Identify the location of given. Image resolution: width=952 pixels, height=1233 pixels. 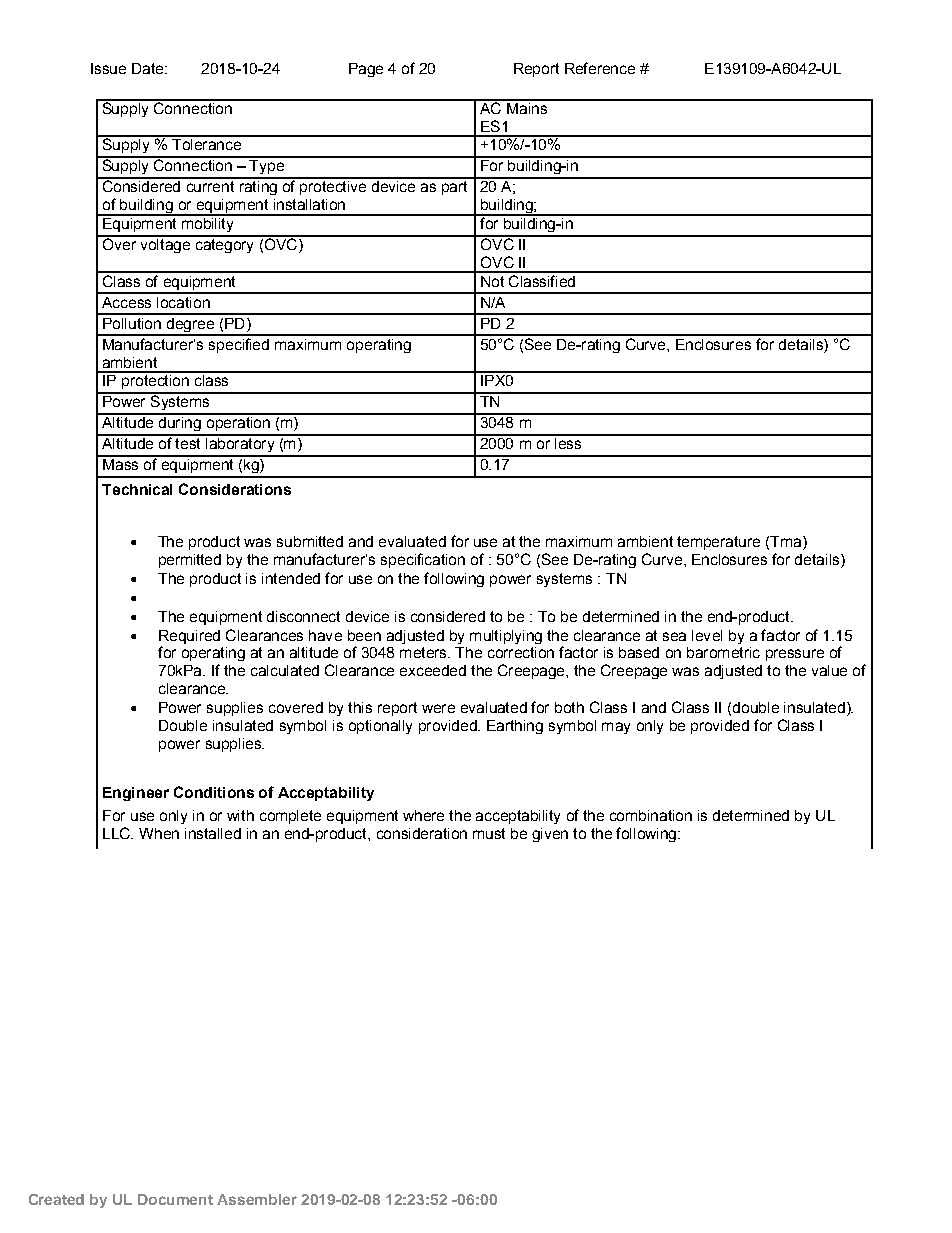
(550, 835).
